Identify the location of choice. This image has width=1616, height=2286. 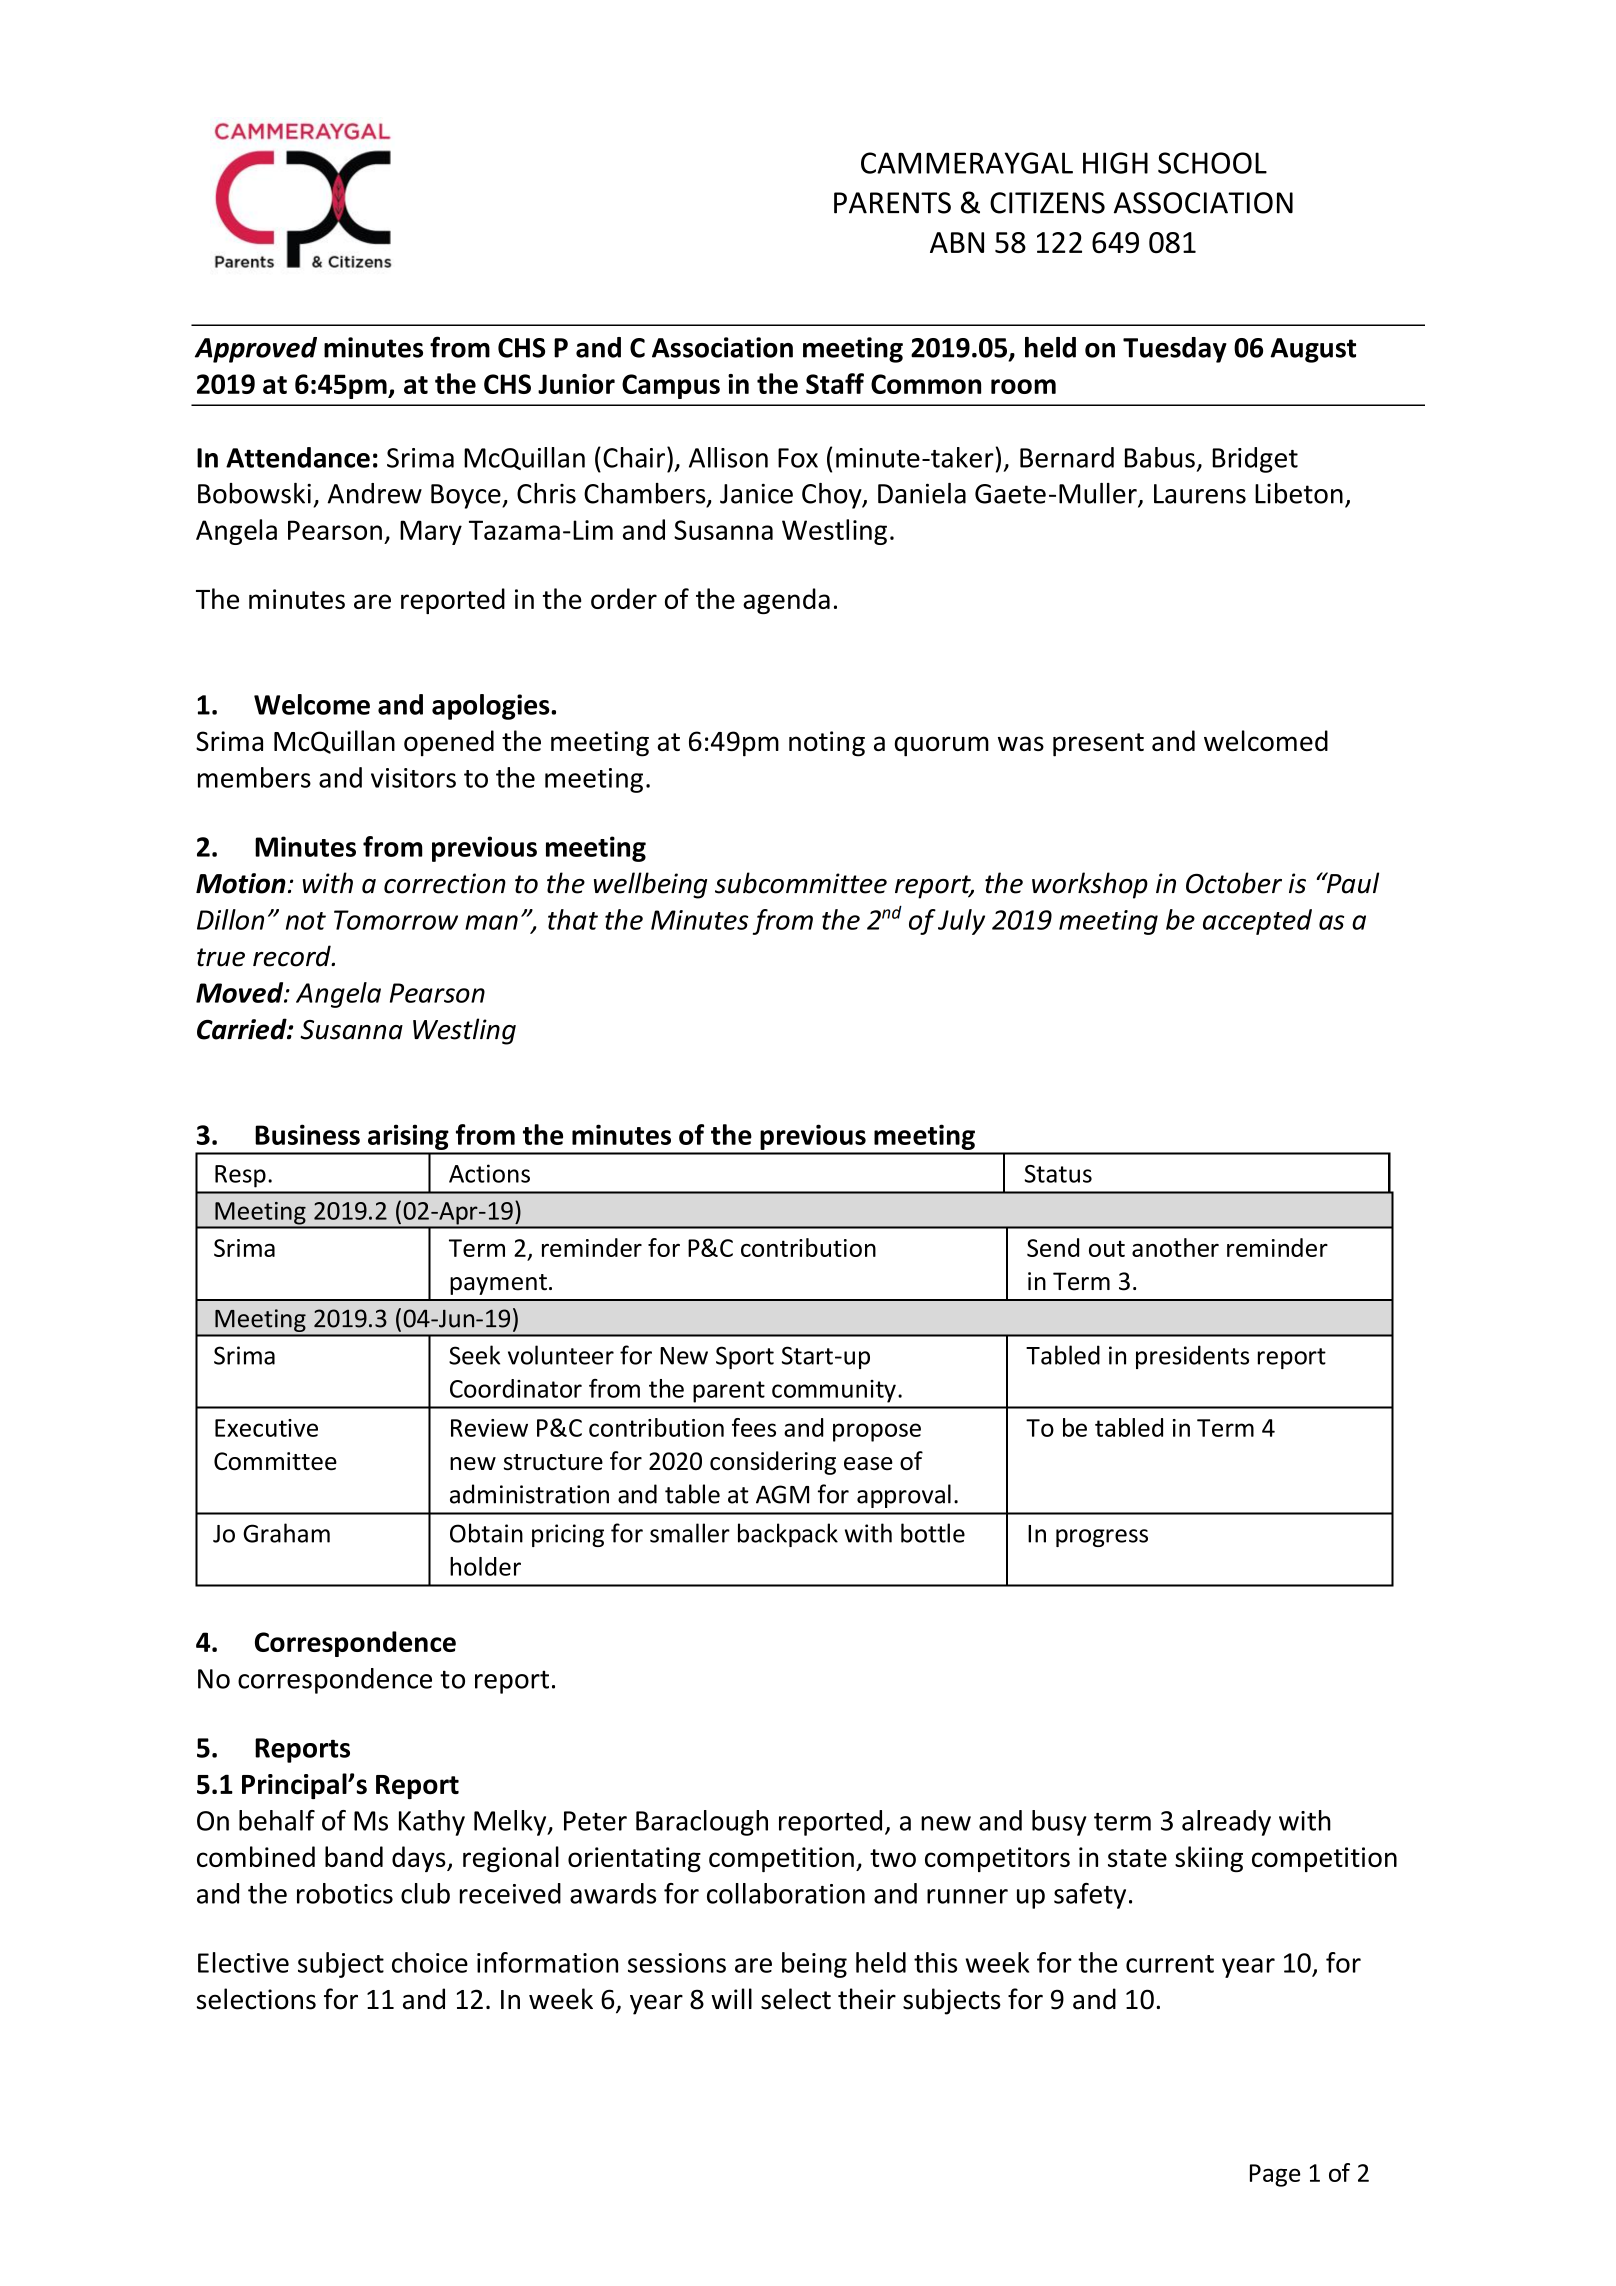
(430, 1962).
